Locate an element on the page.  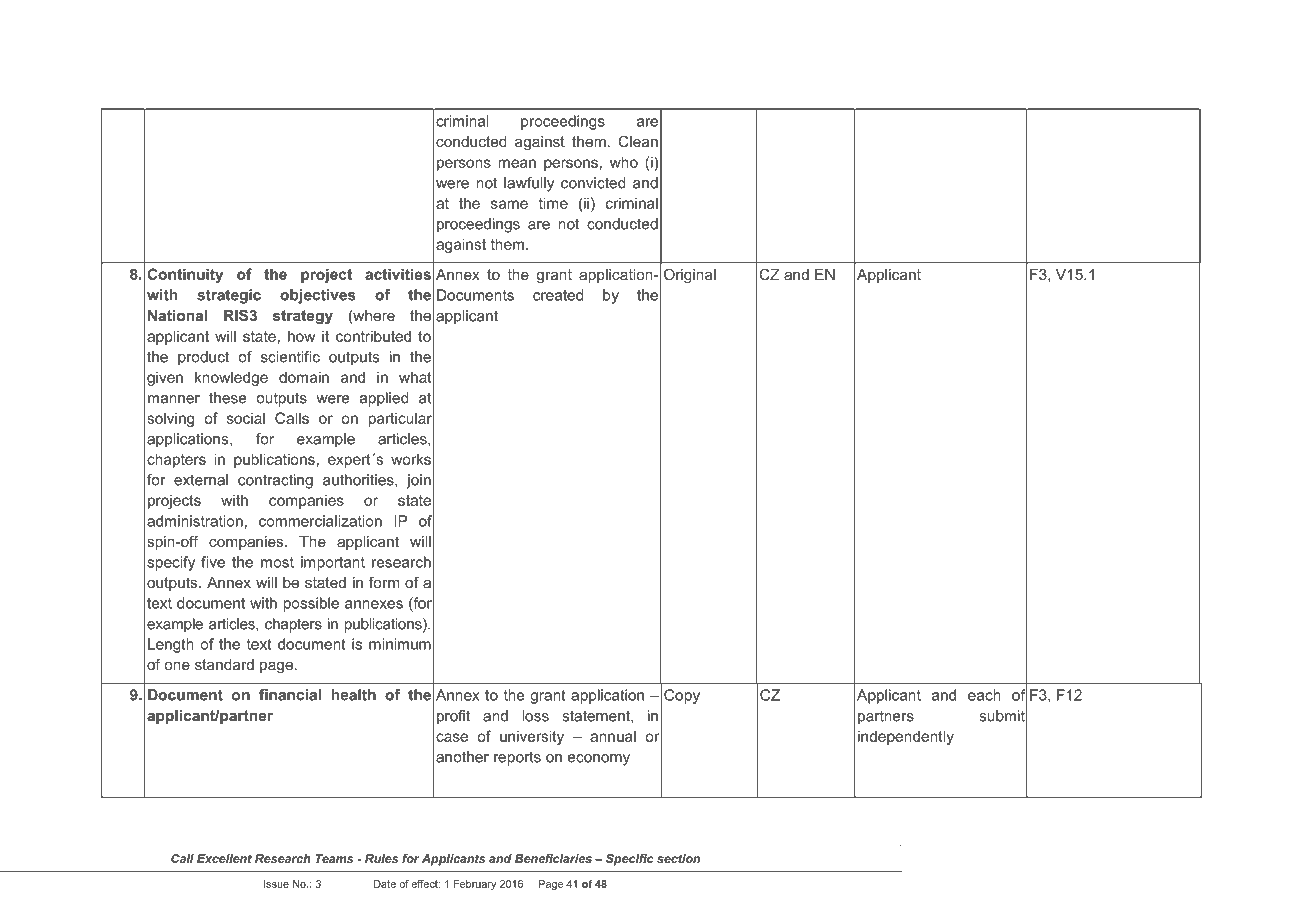
works is located at coordinates (411, 459).
